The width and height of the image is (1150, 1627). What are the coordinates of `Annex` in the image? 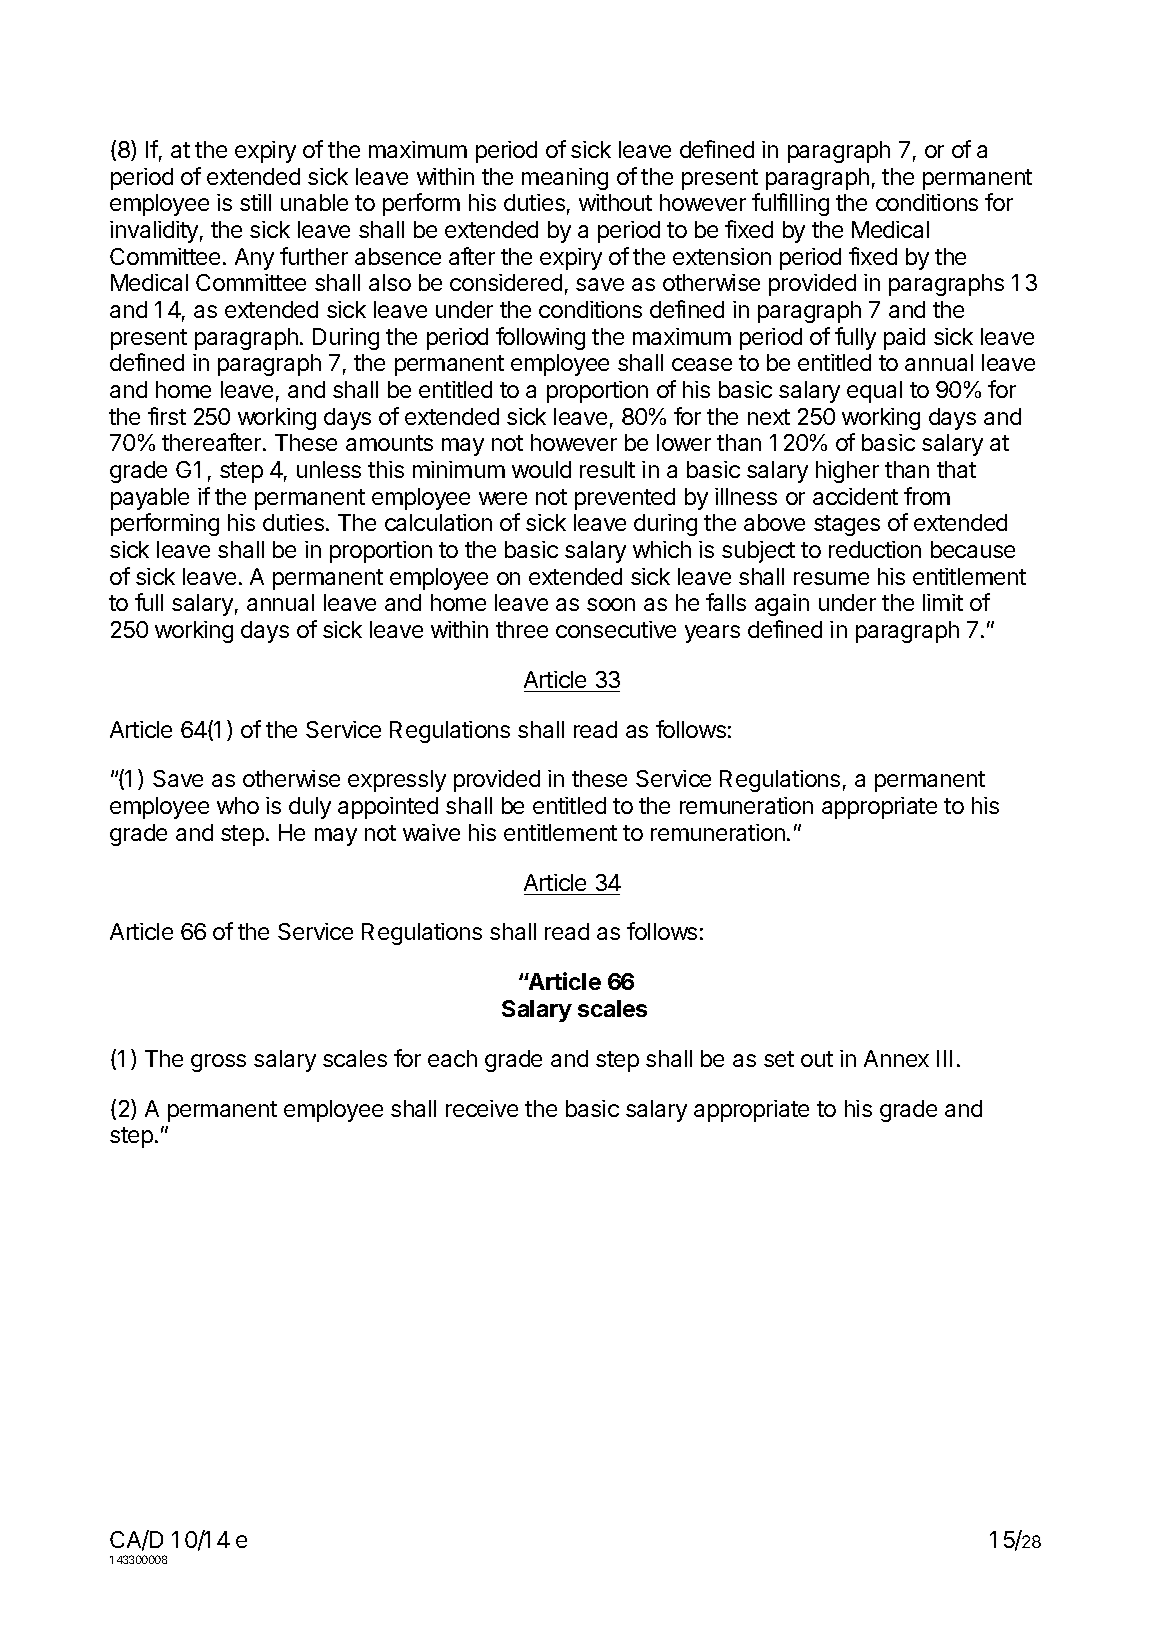 It's located at (896, 1058).
